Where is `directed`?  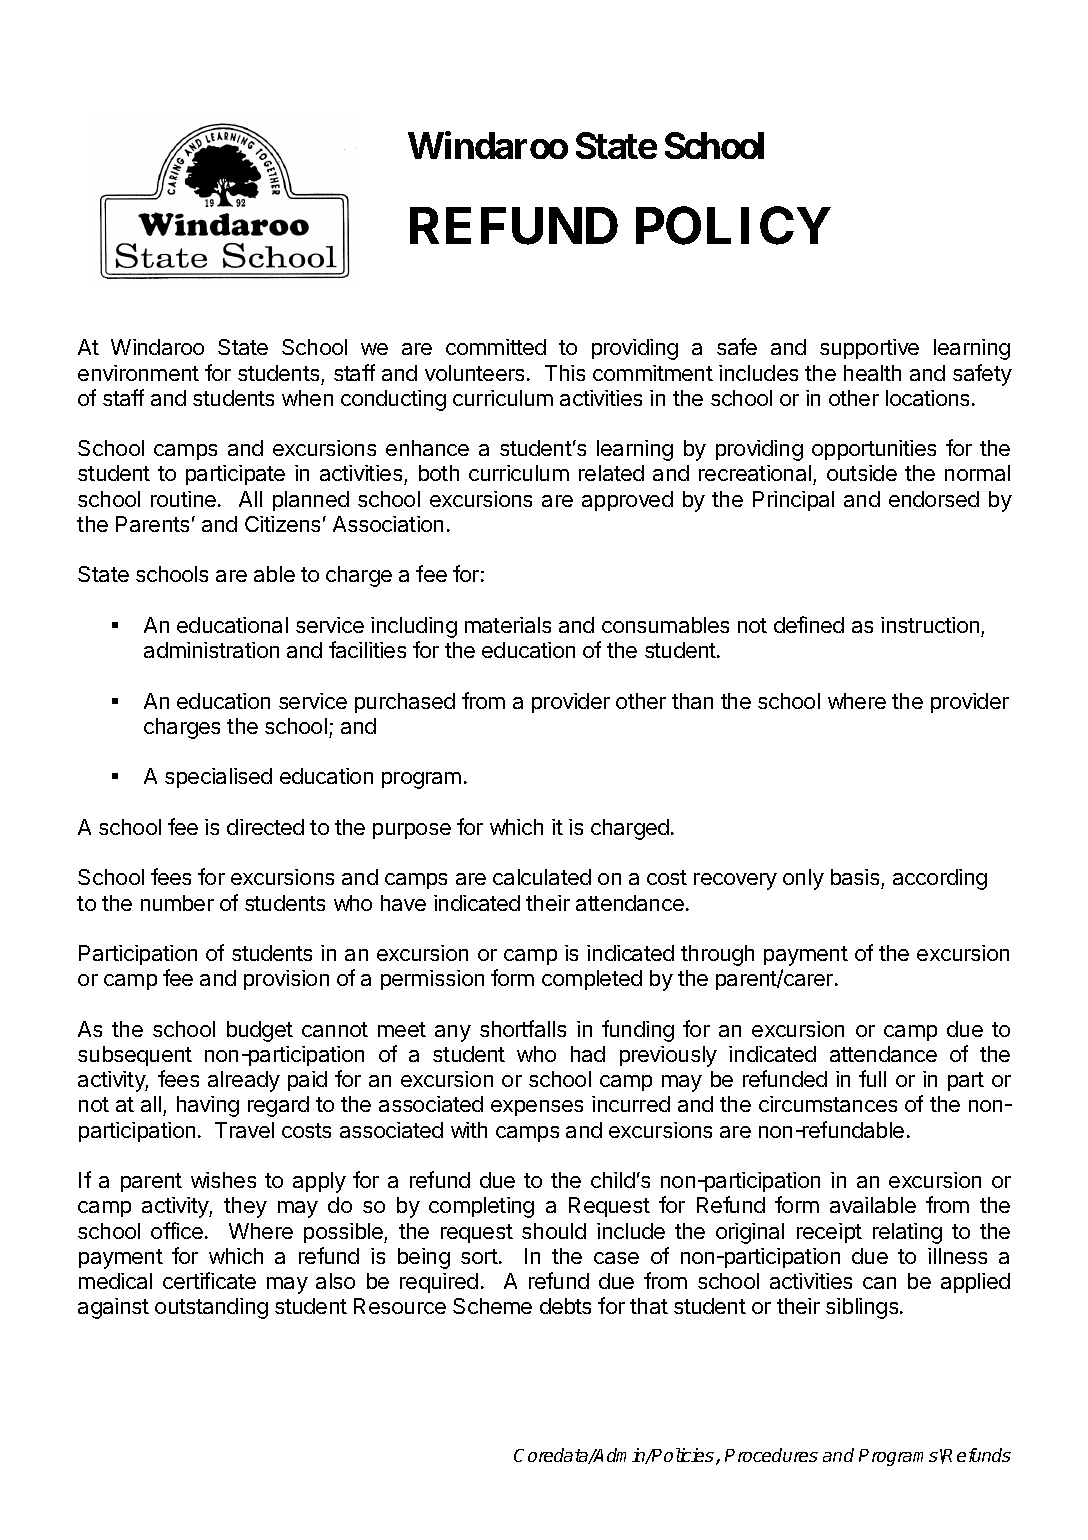 directed is located at coordinates (265, 827).
